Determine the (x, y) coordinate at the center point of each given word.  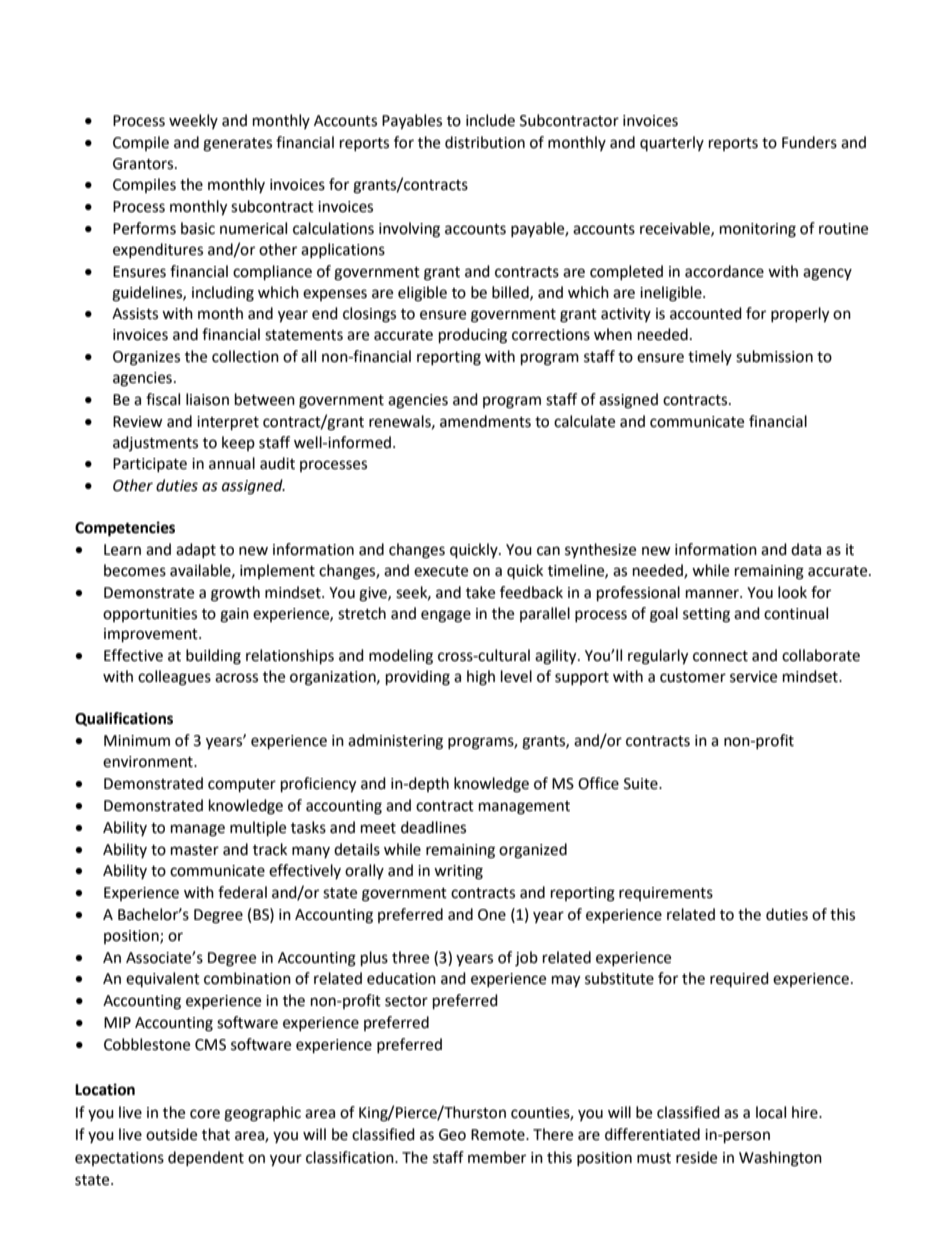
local (771, 1112)
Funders (809, 142)
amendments (485, 421)
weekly (193, 121)
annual (232, 463)
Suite (642, 784)
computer (242, 786)
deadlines (433, 827)
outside (171, 1134)
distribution (485, 142)
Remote (499, 1135)
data (806, 549)
